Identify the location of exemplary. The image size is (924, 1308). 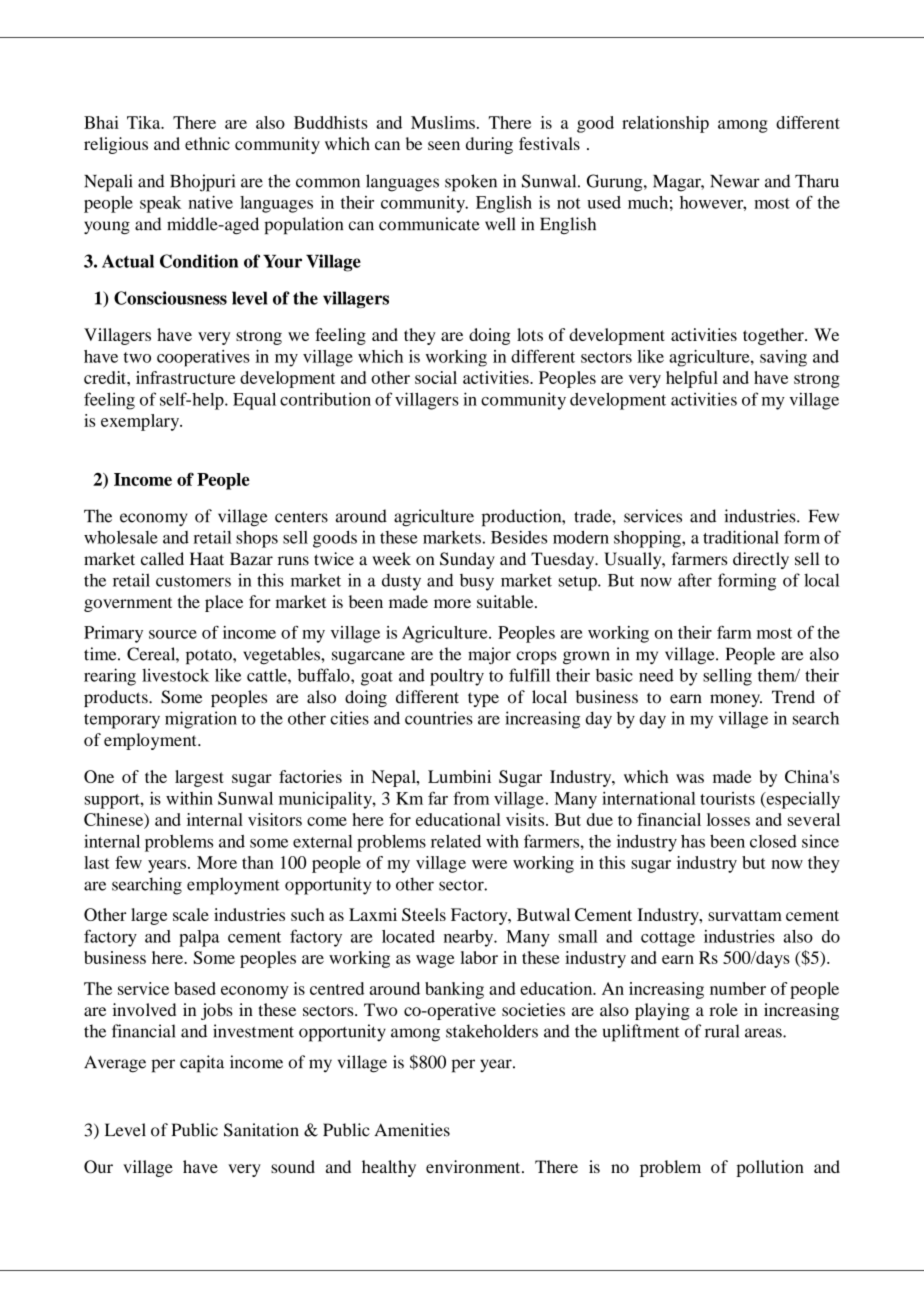
(141, 422).
